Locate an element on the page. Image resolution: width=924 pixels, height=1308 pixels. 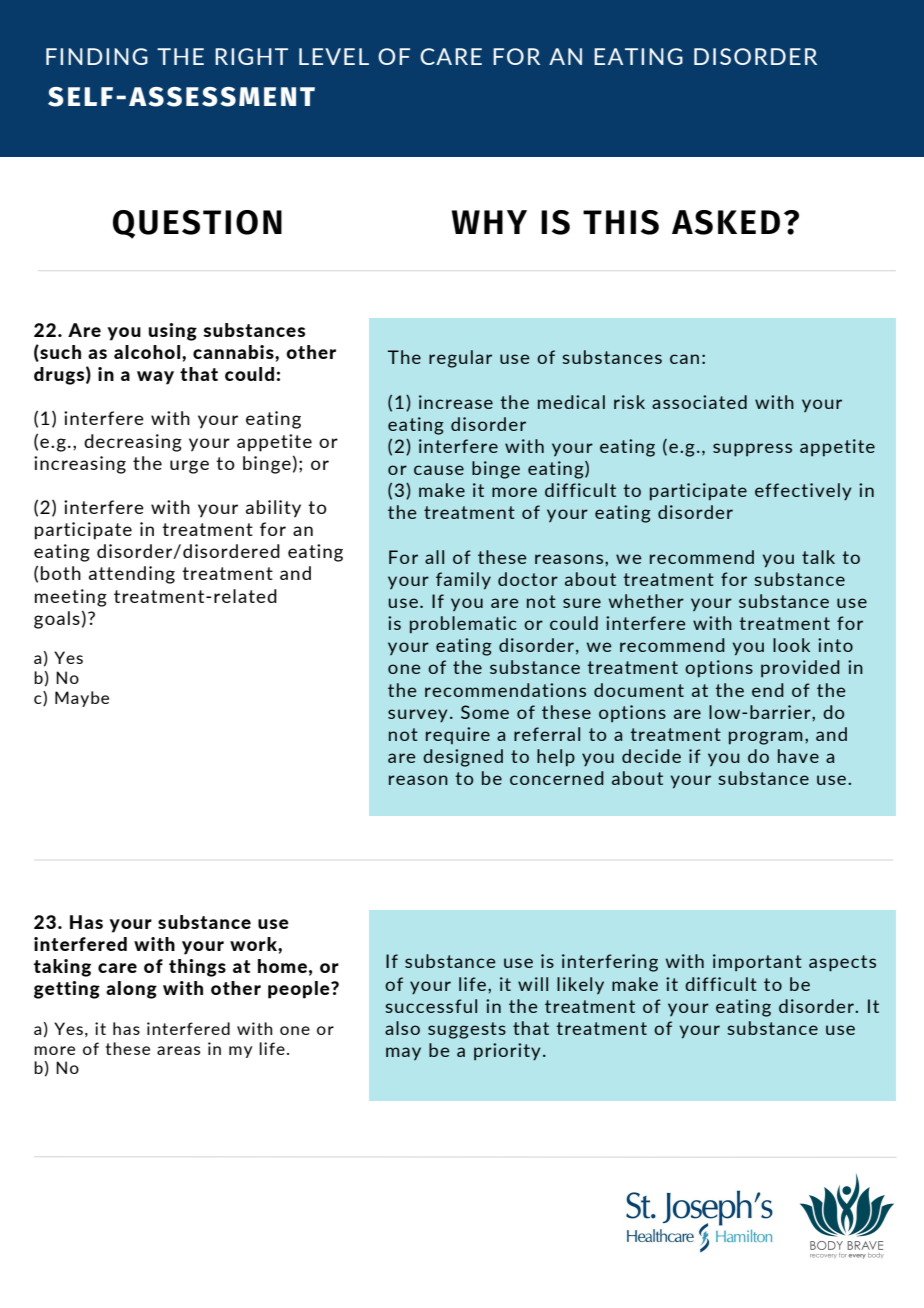
increase is located at coordinates (456, 402).
